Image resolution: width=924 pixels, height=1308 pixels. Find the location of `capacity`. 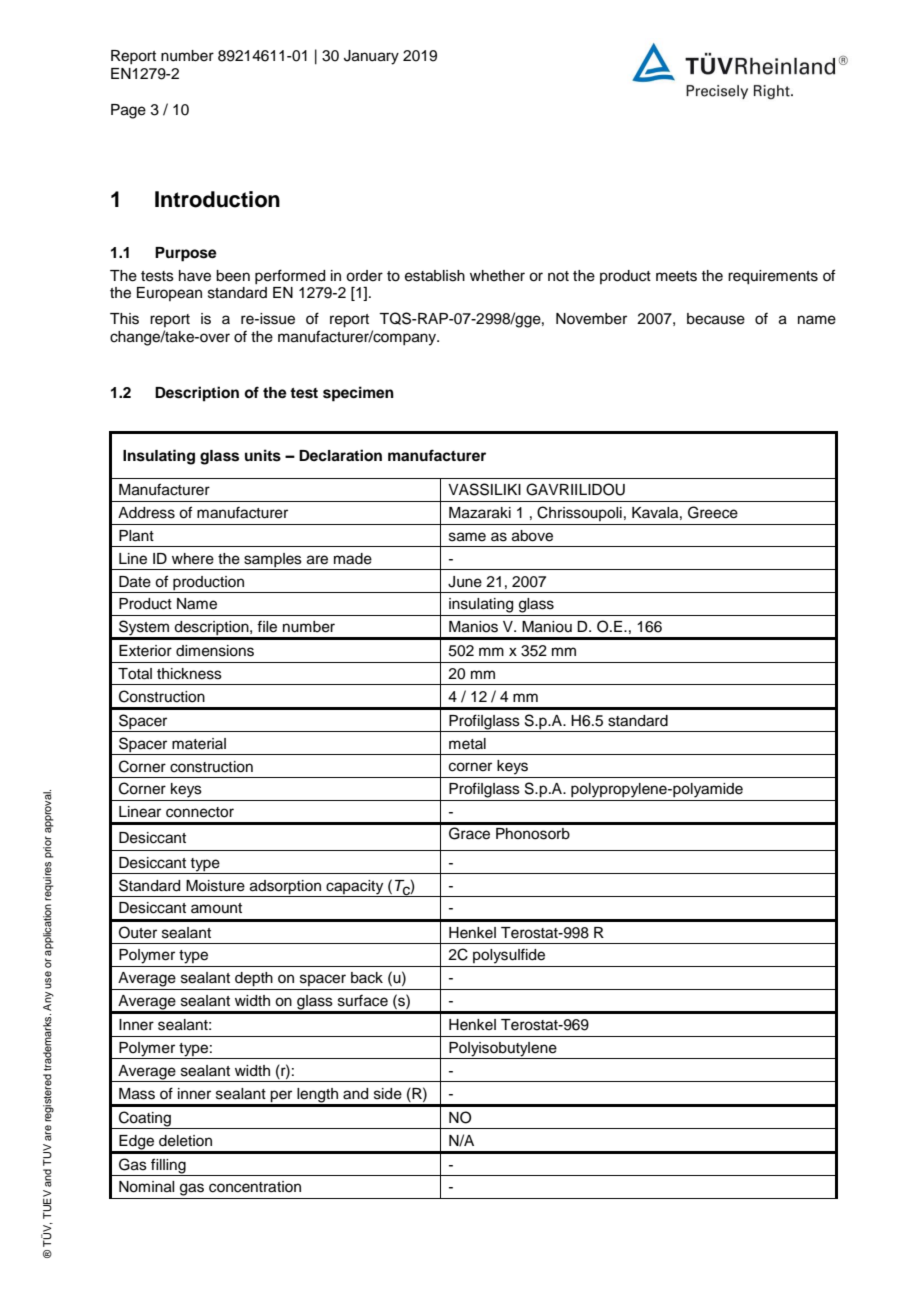

capacity is located at coordinates (354, 887).
